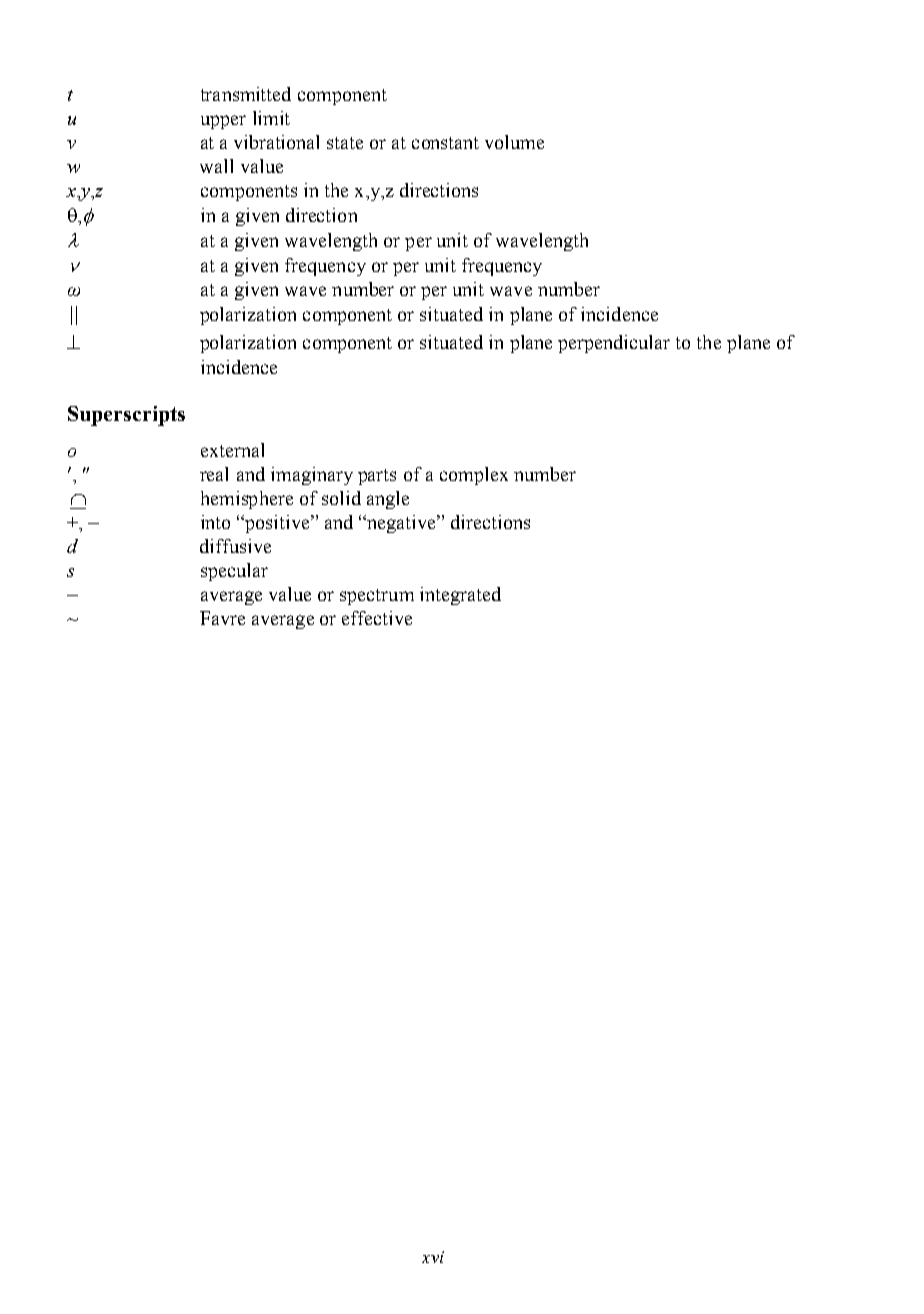 The height and width of the screenshot is (1314, 924). I want to click on spectrum, so click(377, 597).
